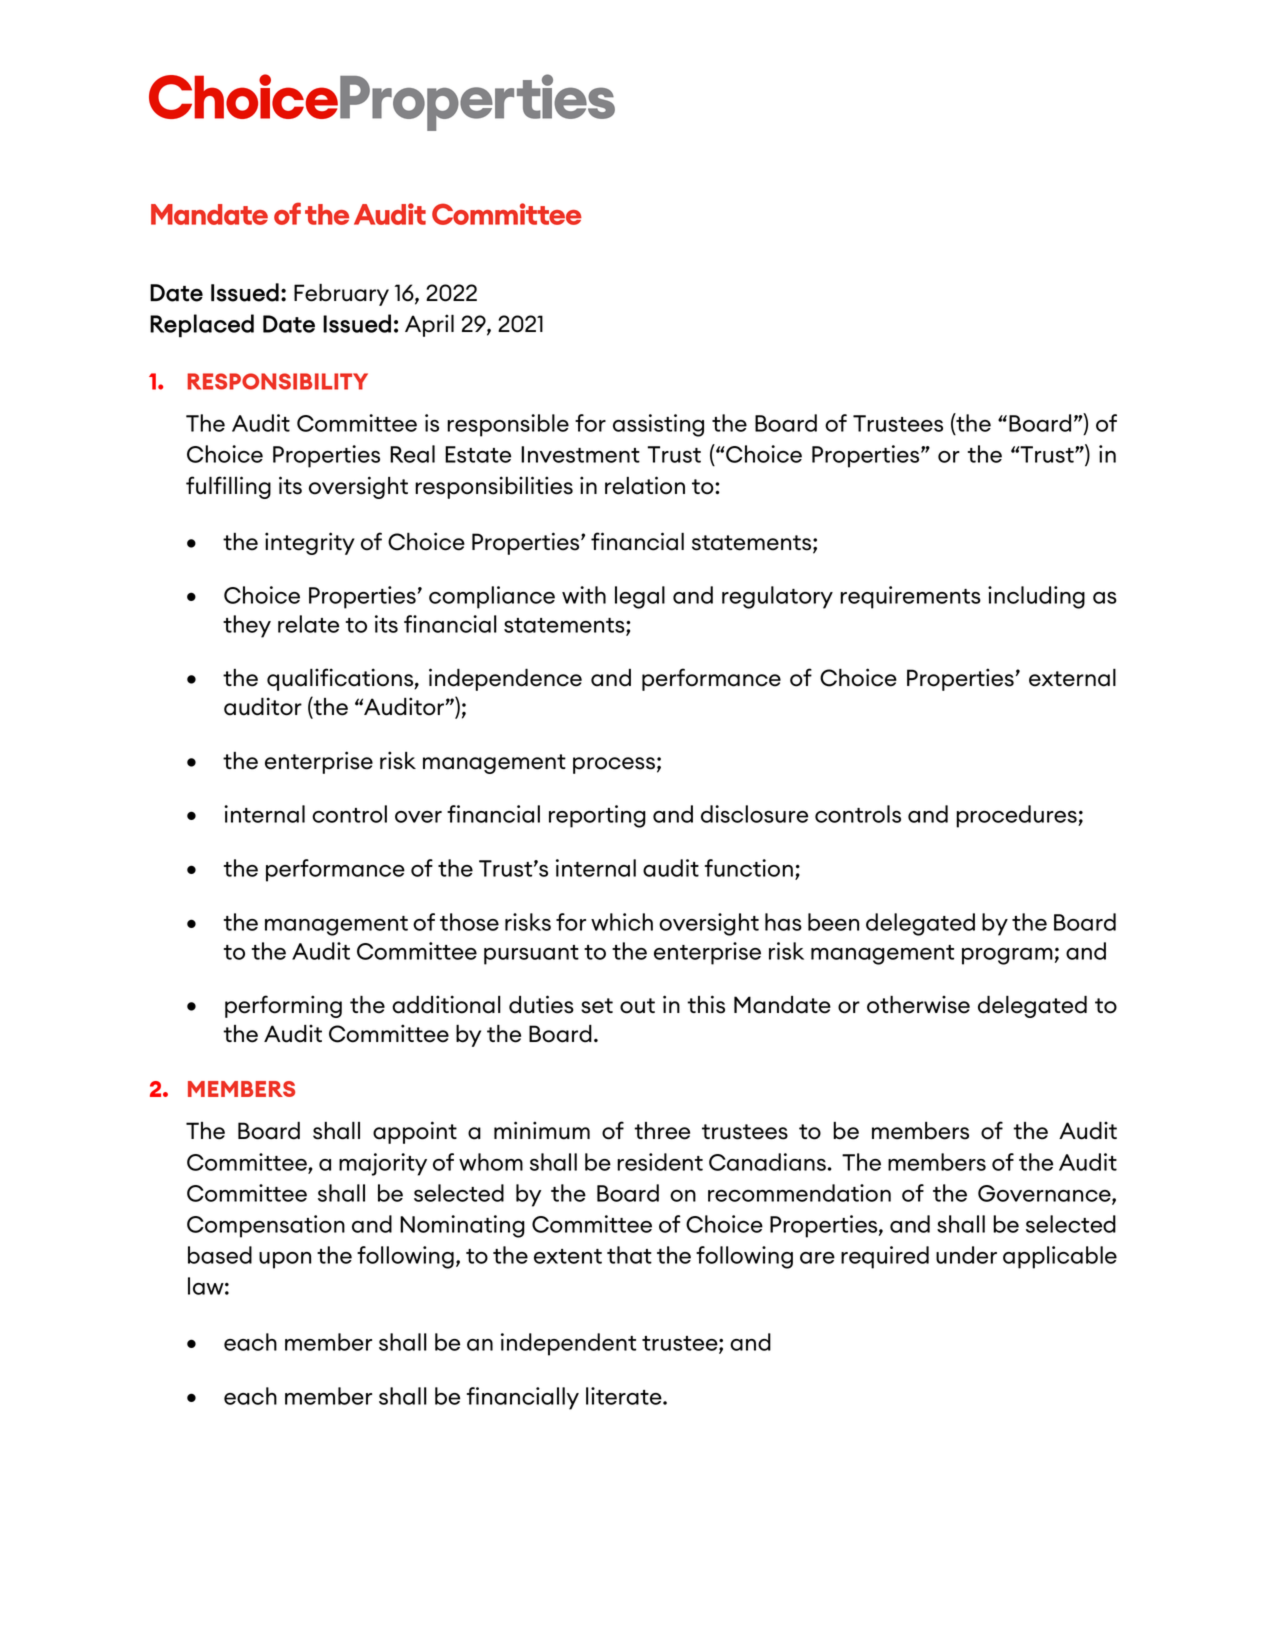 This screenshot has width=1266, height=1638. I want to click on relation, so click(645, 485).
